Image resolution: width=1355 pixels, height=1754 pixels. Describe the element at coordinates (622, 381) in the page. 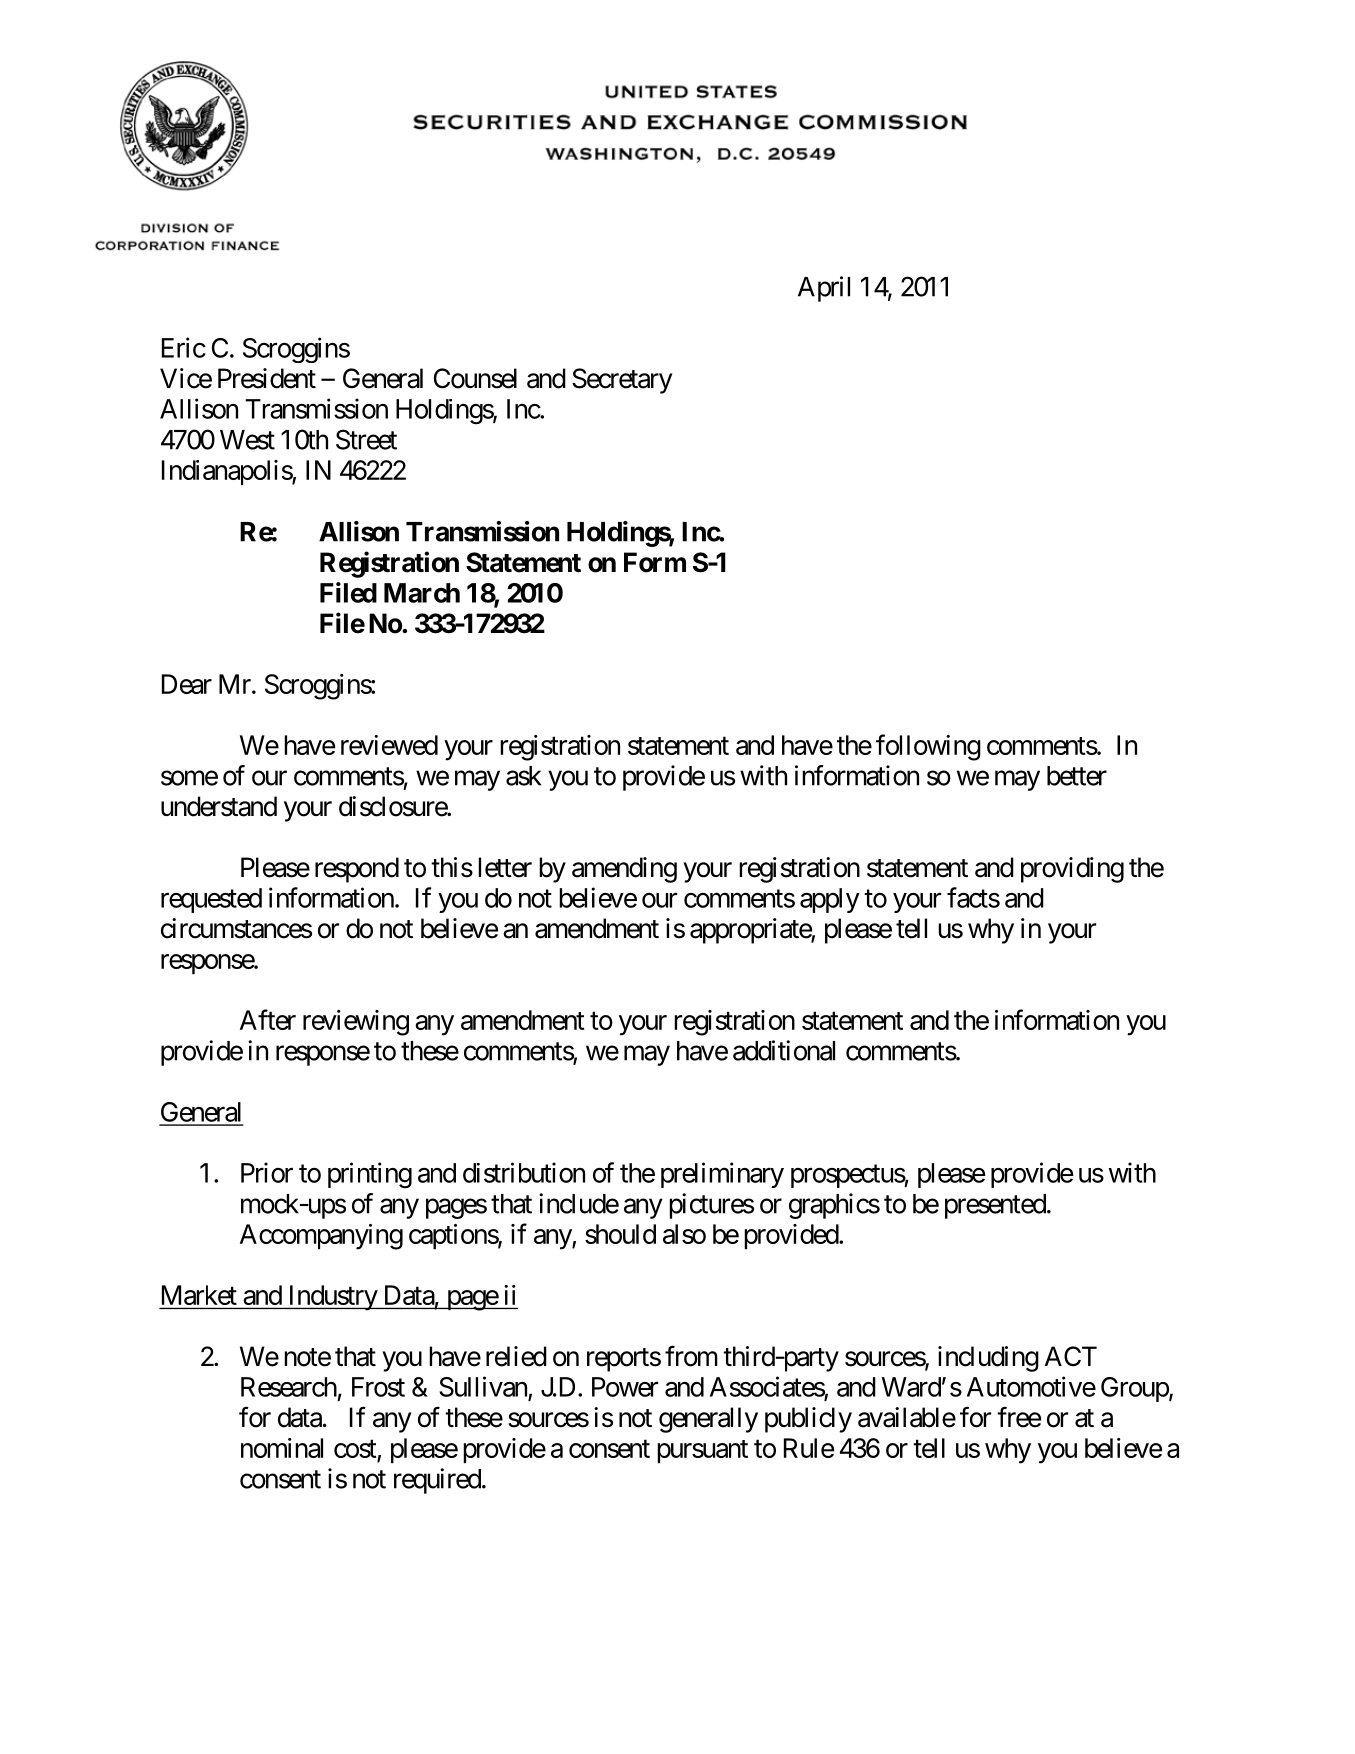

I see `Secretary` at that location.
